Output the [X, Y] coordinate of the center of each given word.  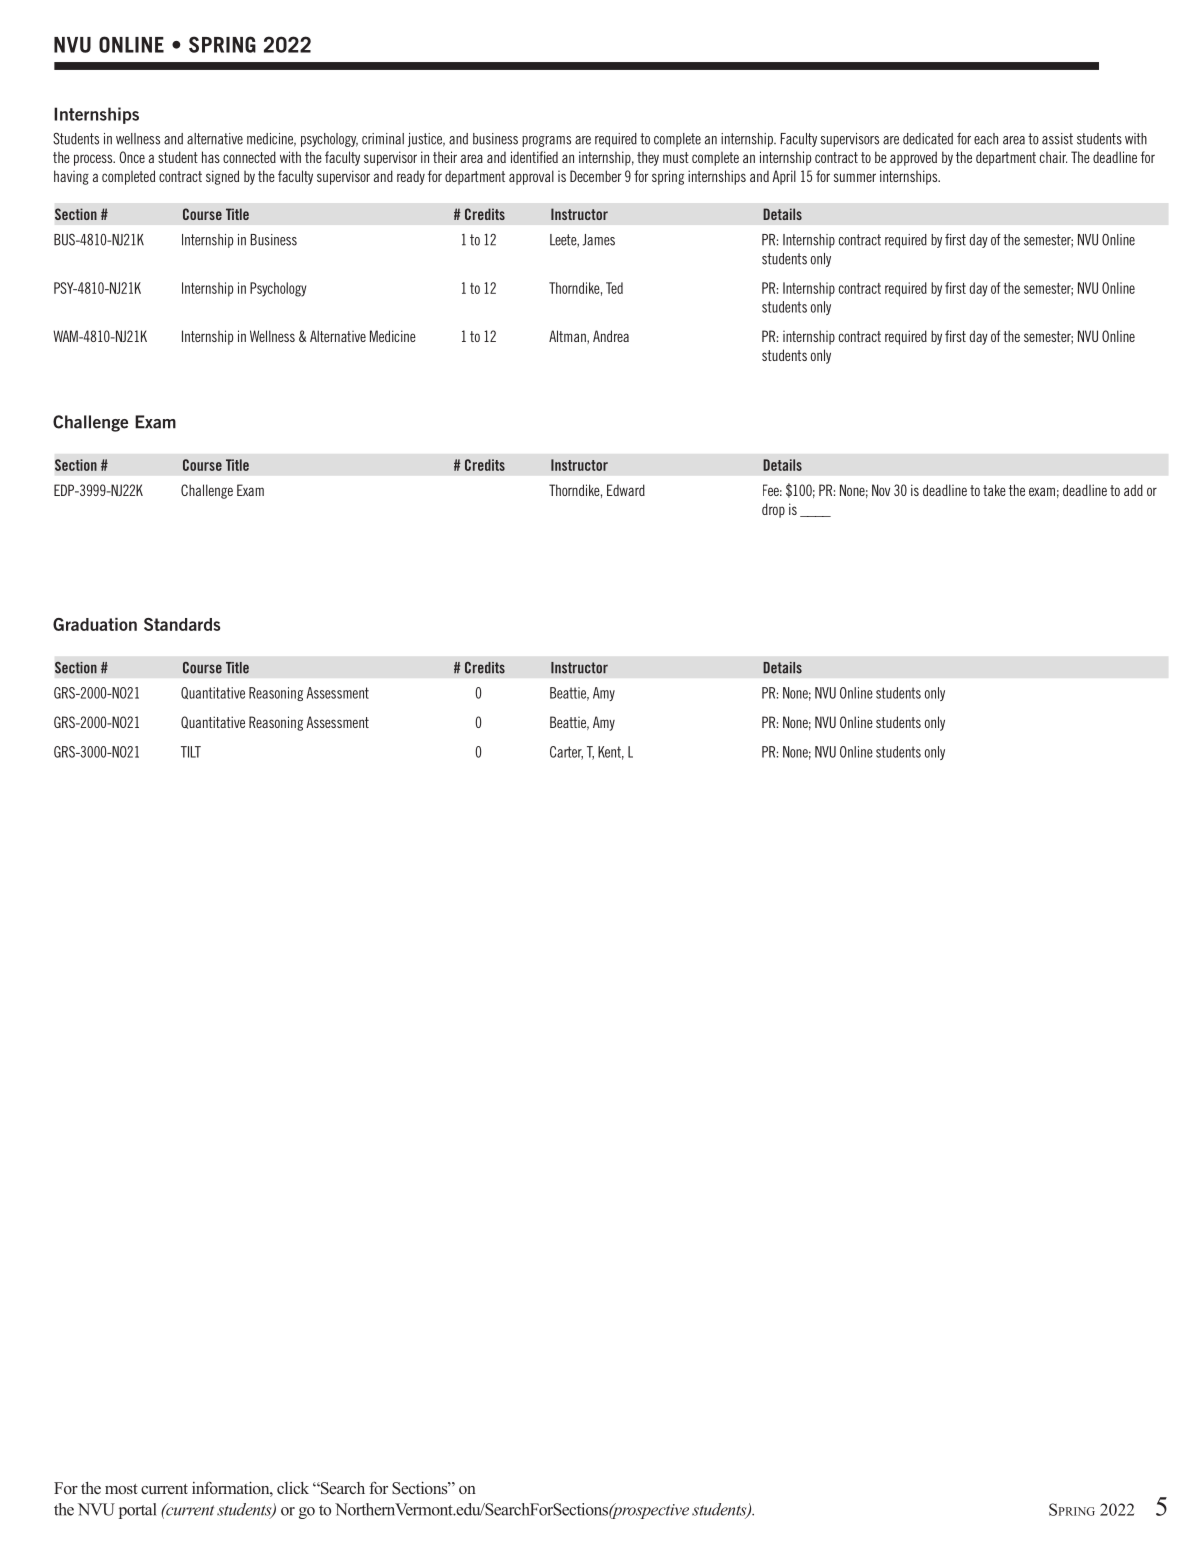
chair [1053, 157]
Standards [182, 624]
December [595, 176]
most [121, 1489]
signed [222, 177]
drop [773, 510]
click [293, 1488]
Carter [566, 753]
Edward [626, 490]
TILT [191, 752]
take [994, 490]
